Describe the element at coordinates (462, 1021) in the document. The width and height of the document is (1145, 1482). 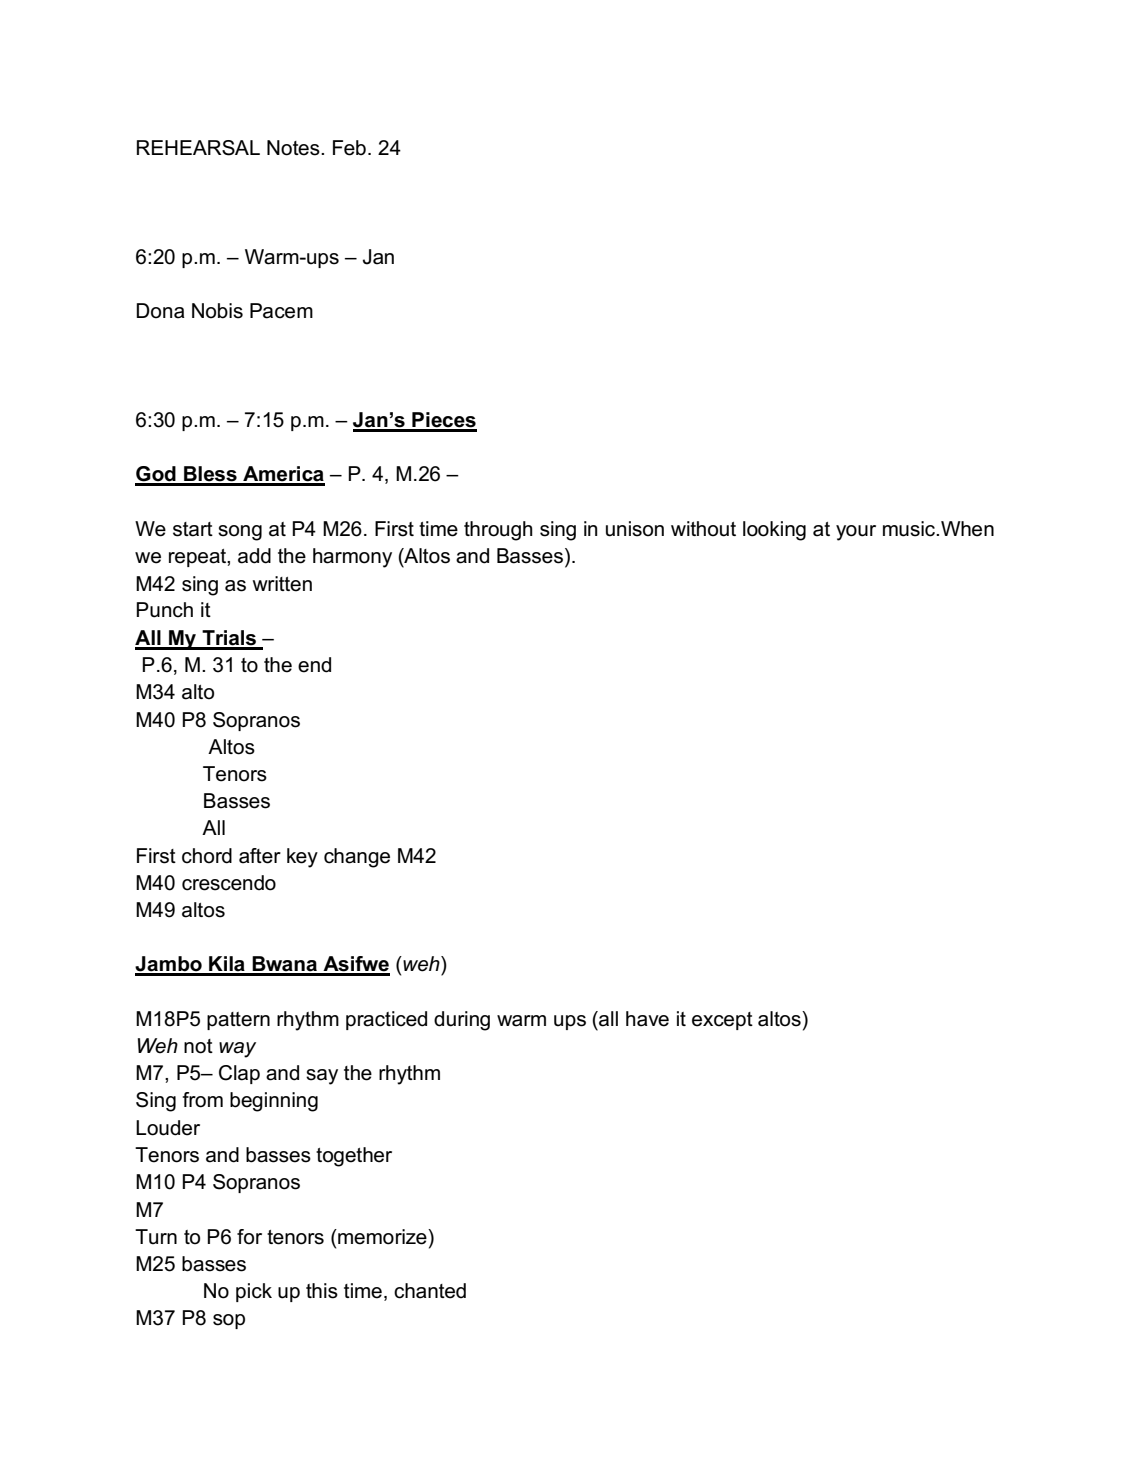
I see `during` at that location.
